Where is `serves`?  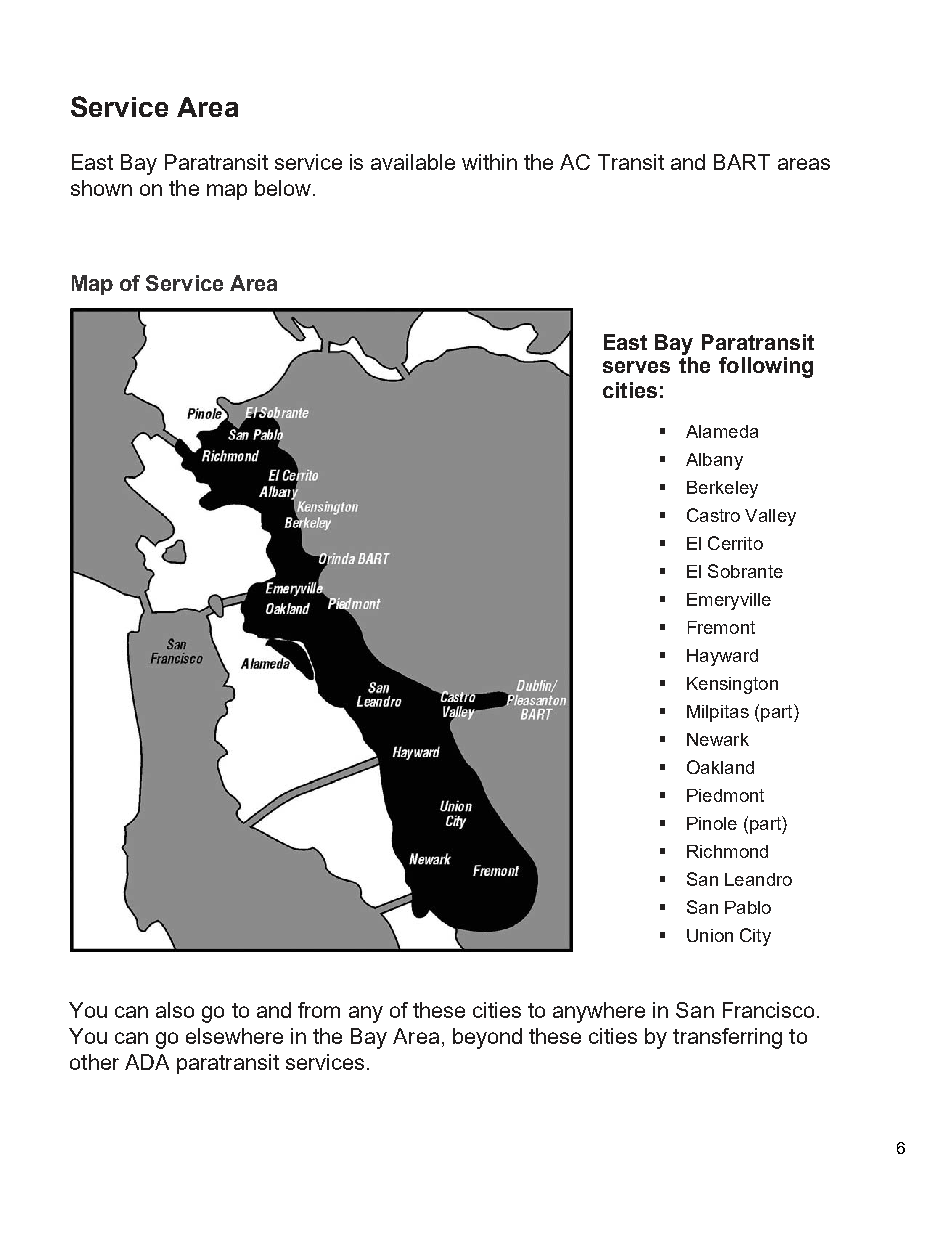 serves is located at coordinates (636, 367).
